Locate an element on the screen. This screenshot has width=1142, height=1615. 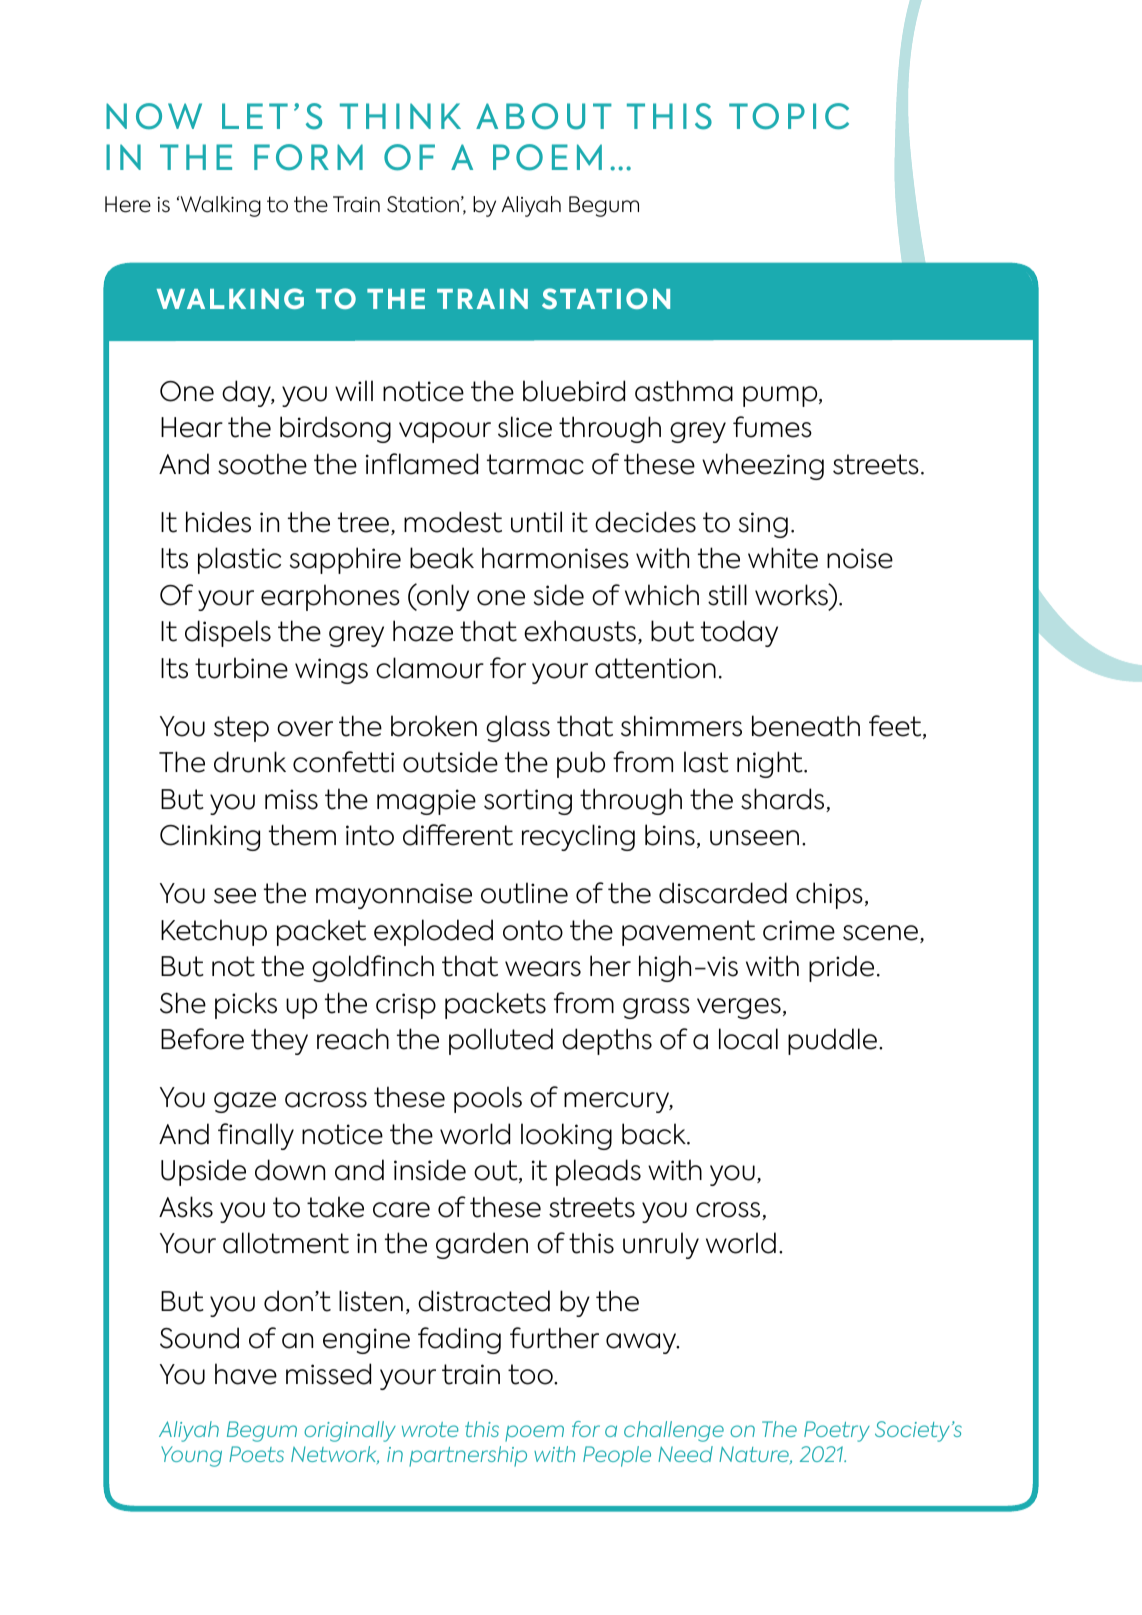
dispels is located at coordinates (228, 633).
